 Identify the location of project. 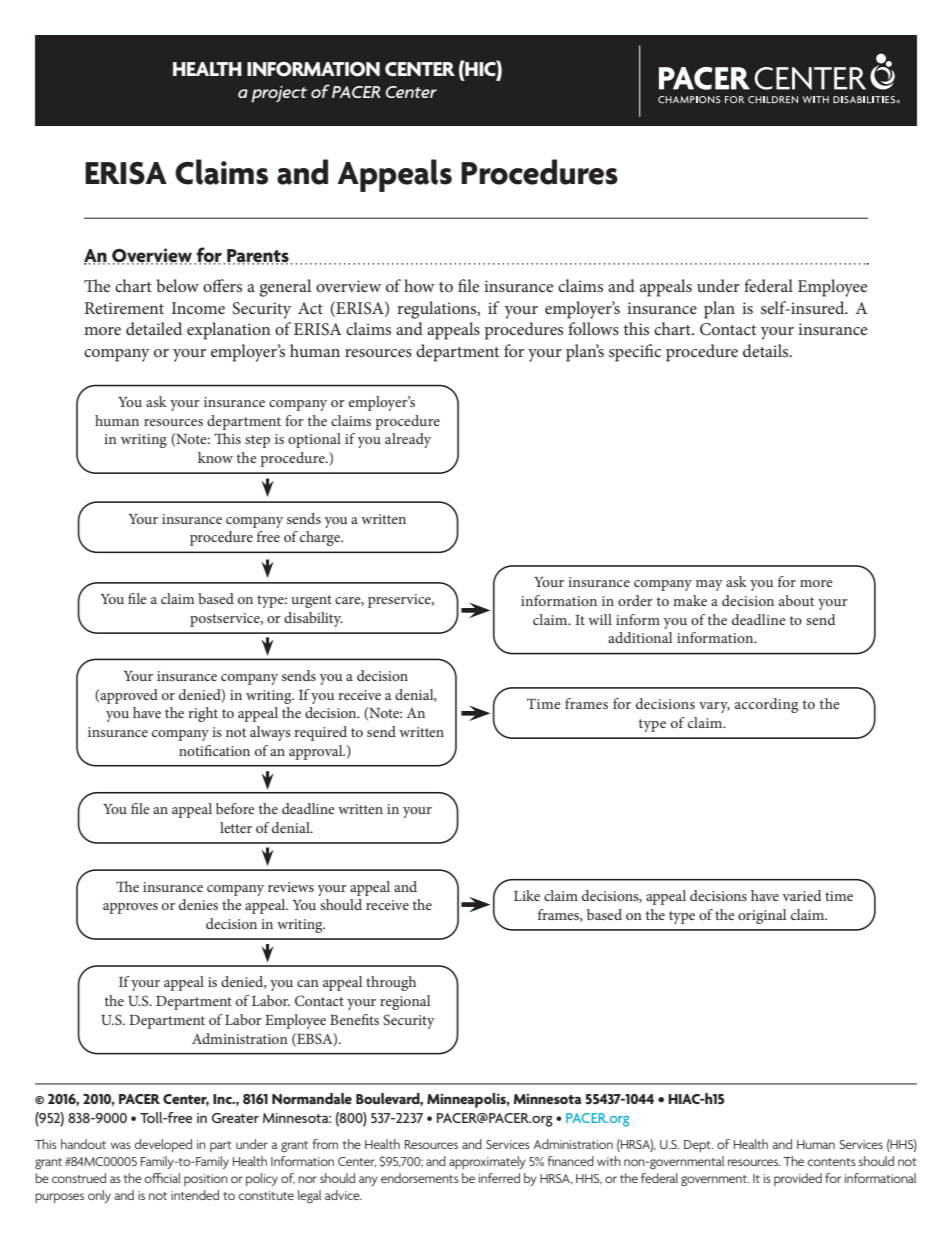
(279, 94).
